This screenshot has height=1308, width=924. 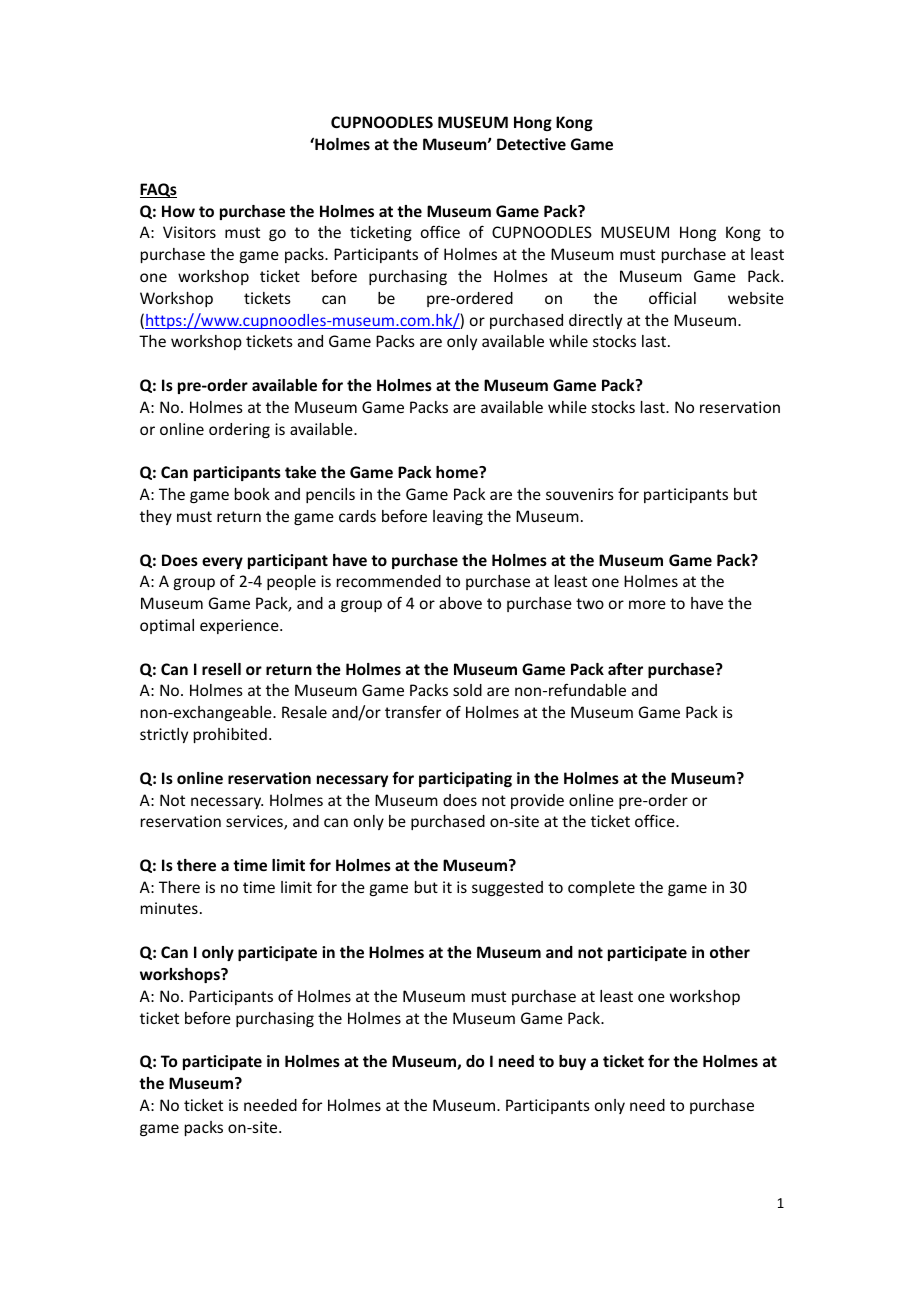 I want to click on How, so click(x=178, y=211).
